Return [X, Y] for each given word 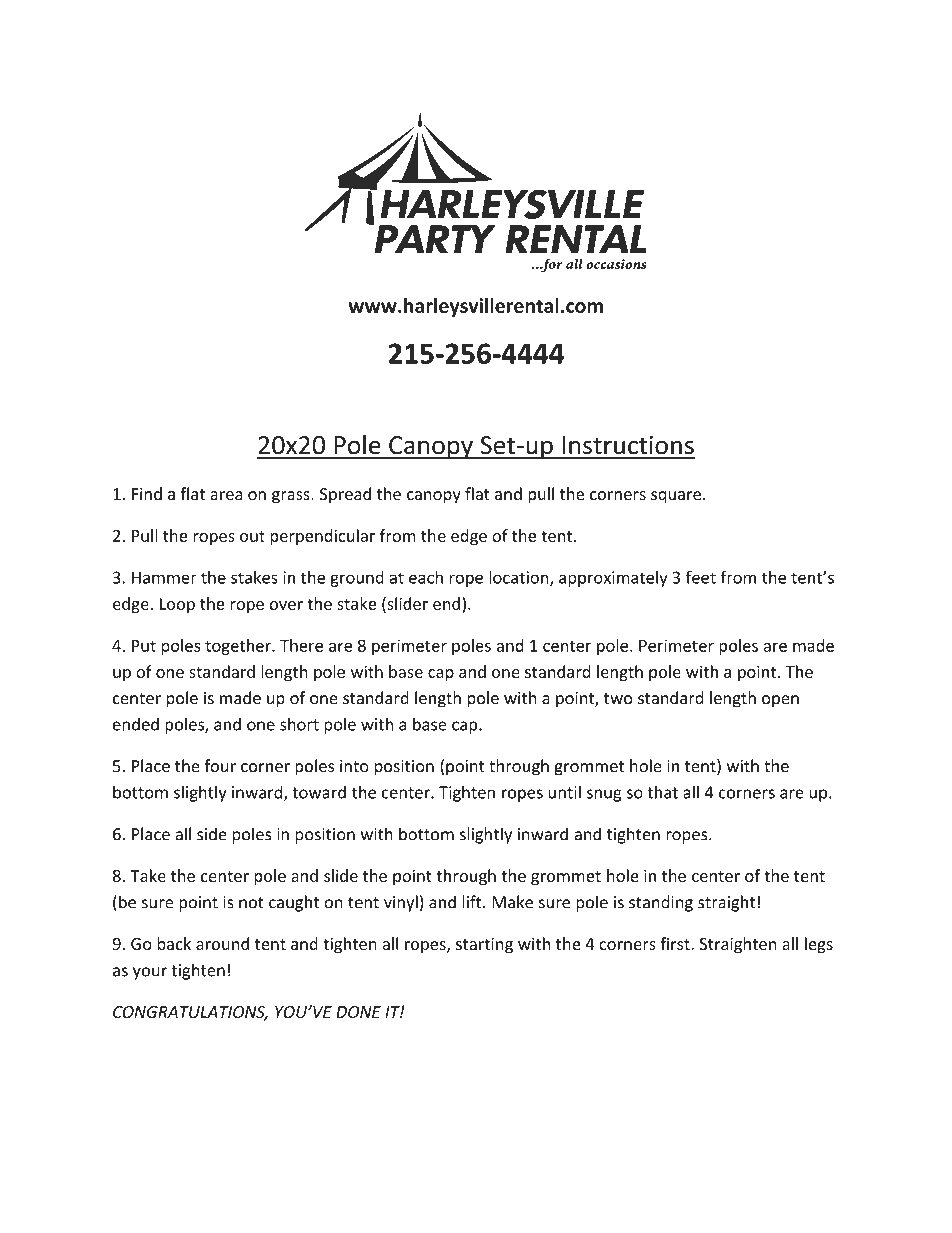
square [677, 497]
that [662, 792]
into [354, 766]
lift [473, 902]
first [676, 943]
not [251, 903]
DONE [358, 1012]
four [220, 766]
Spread [345, 495]
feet [701, 577]
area [226, 495]
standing [661, 903]
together [239, 647]
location [520, 578]
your [150, 973]
